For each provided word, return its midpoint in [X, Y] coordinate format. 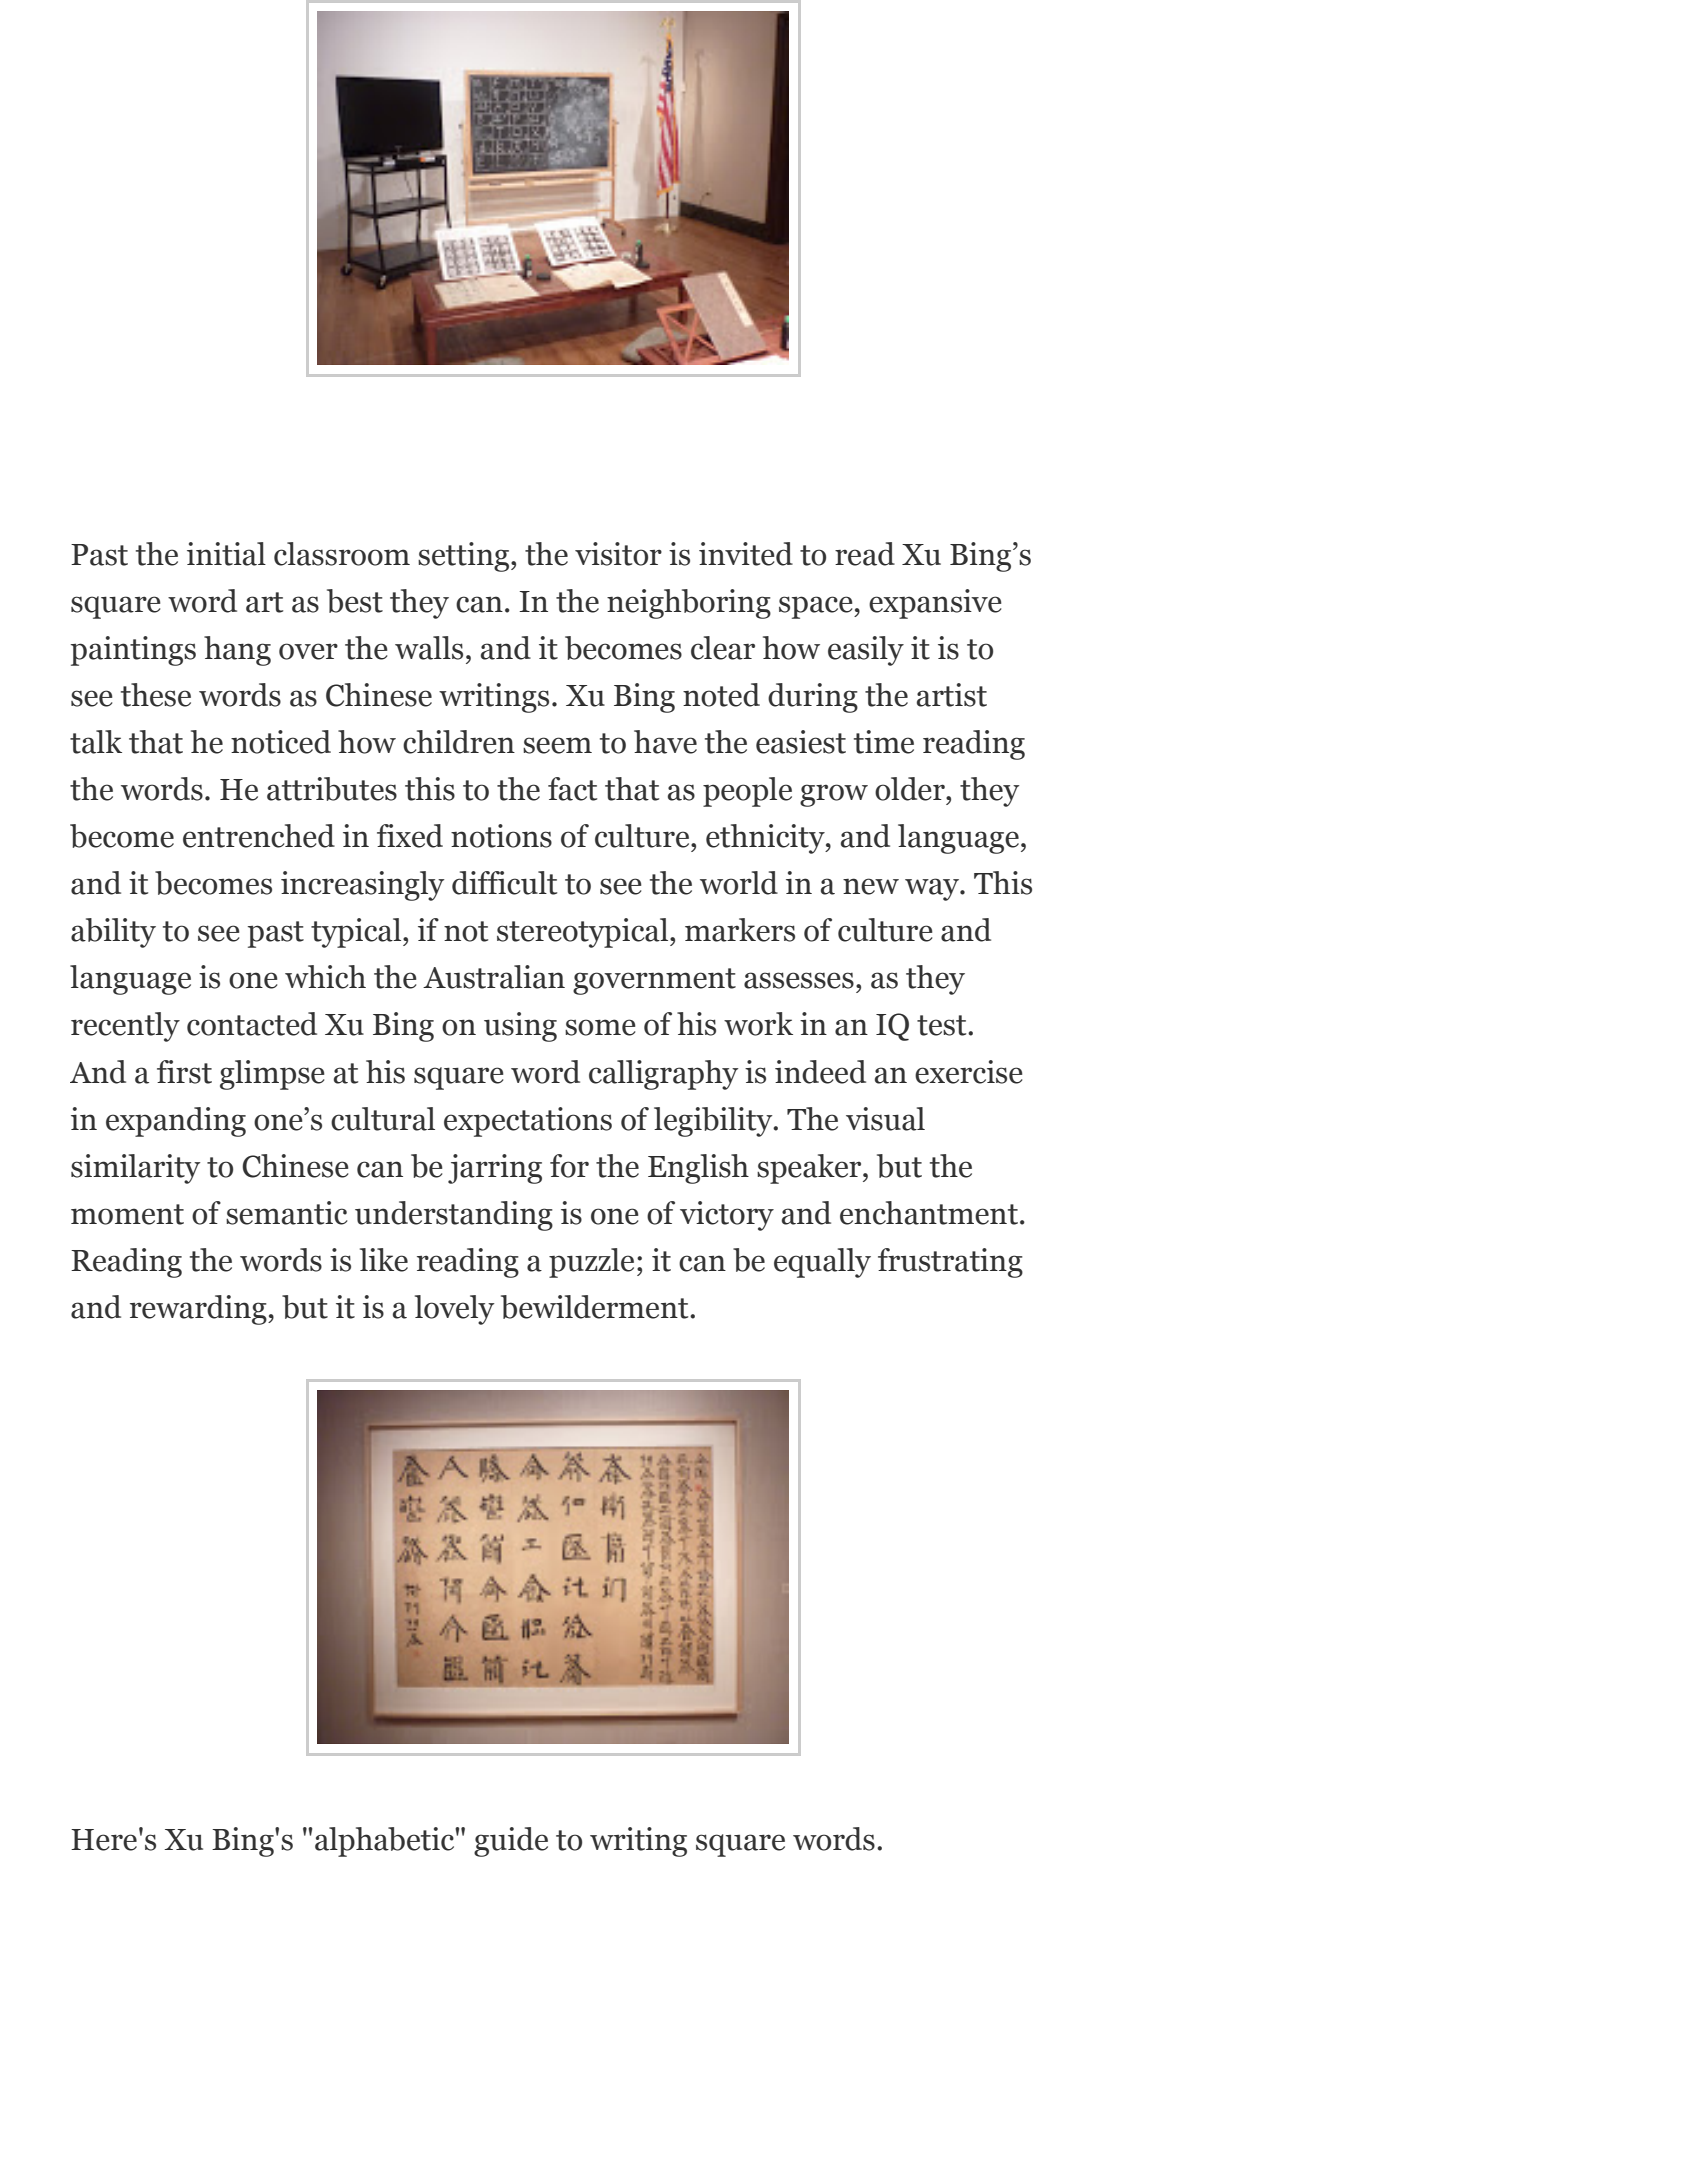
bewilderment [596, 1307]
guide [511, 1842]
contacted [252, 1024]
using [520, 1027]
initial [226, 554]
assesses [799, 980]
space [817, 607]
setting [465, 557]
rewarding [199, 1310]
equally [822, 1263]
